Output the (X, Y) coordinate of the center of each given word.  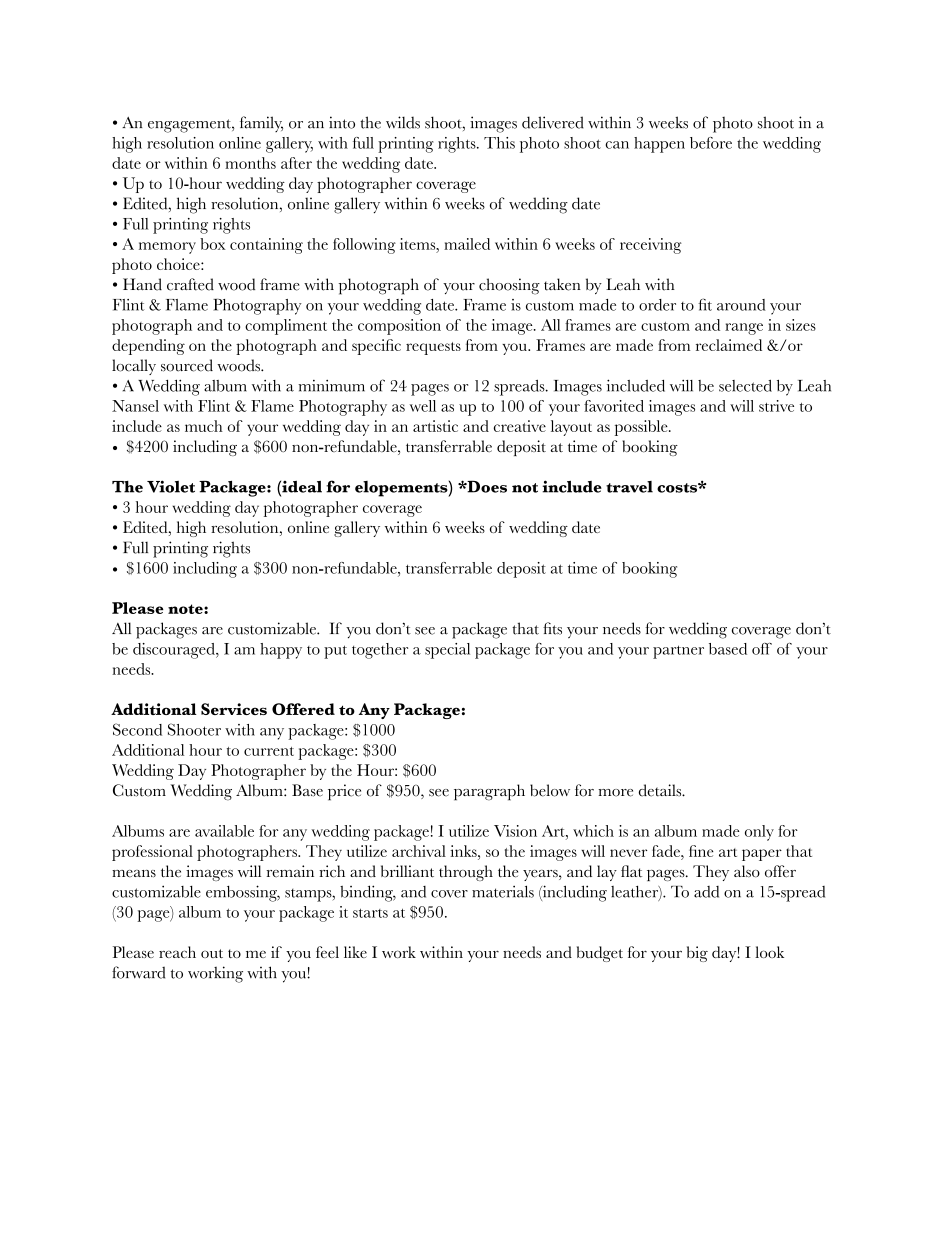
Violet (171, 486)
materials (503, 891)
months (250, 163)
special (447, 651)
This (499, 143)
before (711, 143)
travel (629, 487)
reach (177, 952)
